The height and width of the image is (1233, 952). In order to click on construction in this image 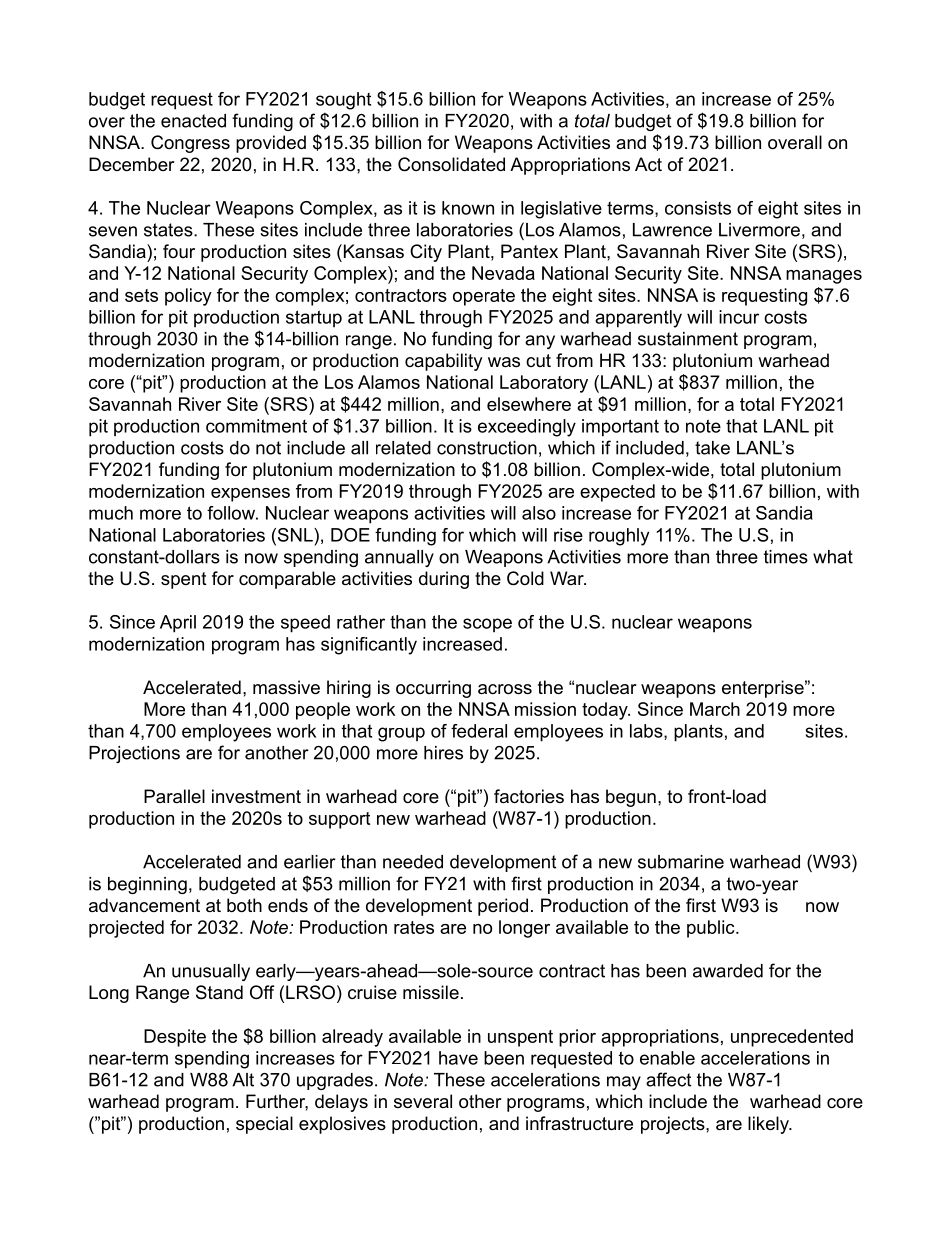, I will do `click(487, 448)`.
